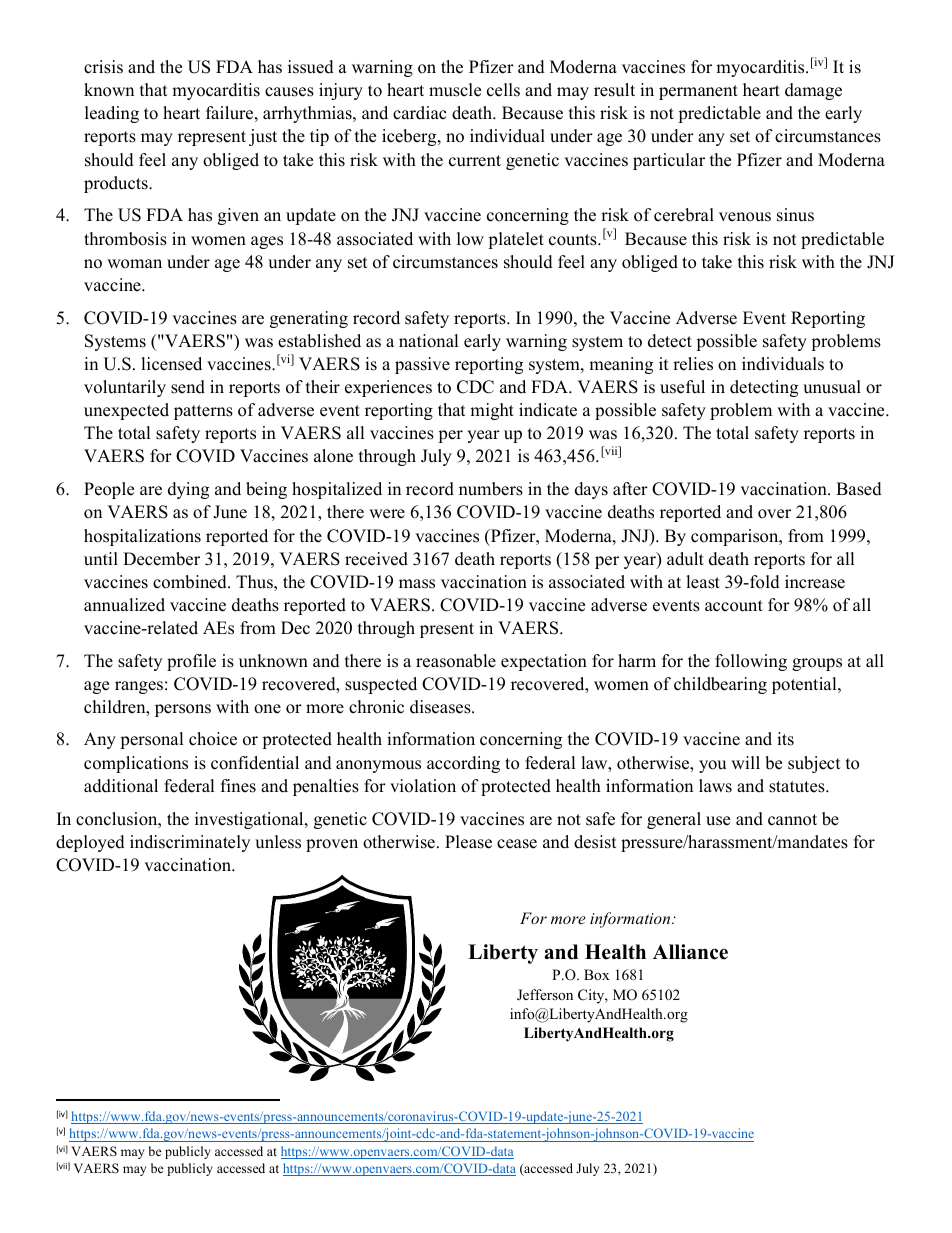 This image has height=1233, width=952. What do you see at coordinates (455, 90) in the image?
I see `muscle` at bounding box center [455, 90].
